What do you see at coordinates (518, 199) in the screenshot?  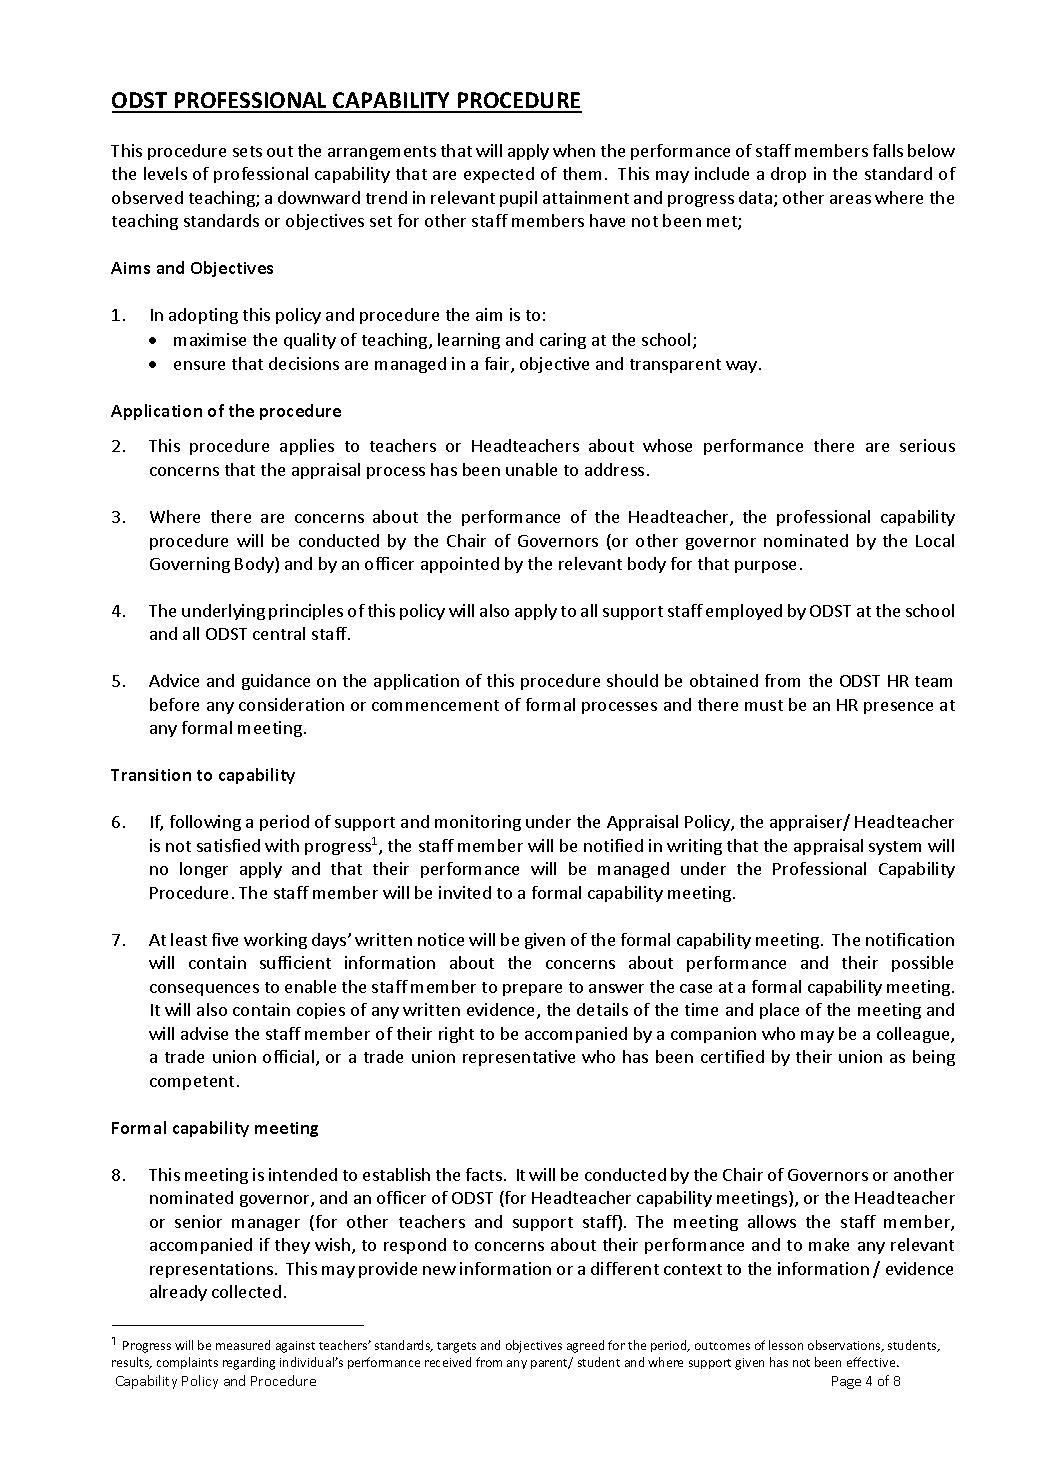 I see `pupil` at bounding box center [518, 199].
